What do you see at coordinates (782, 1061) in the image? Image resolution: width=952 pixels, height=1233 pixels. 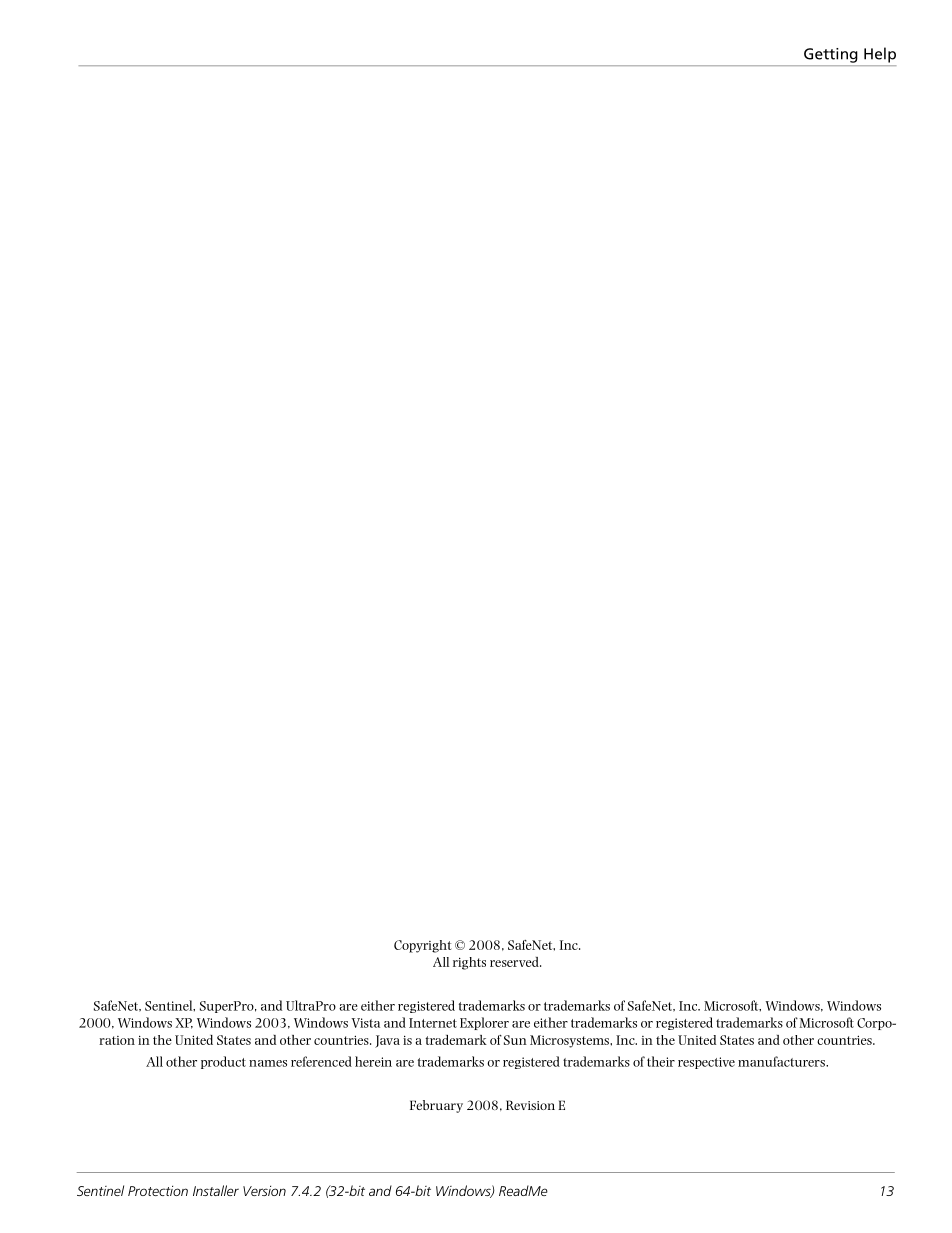 I see `manufacturers` at bounding box center [782, 1061].
